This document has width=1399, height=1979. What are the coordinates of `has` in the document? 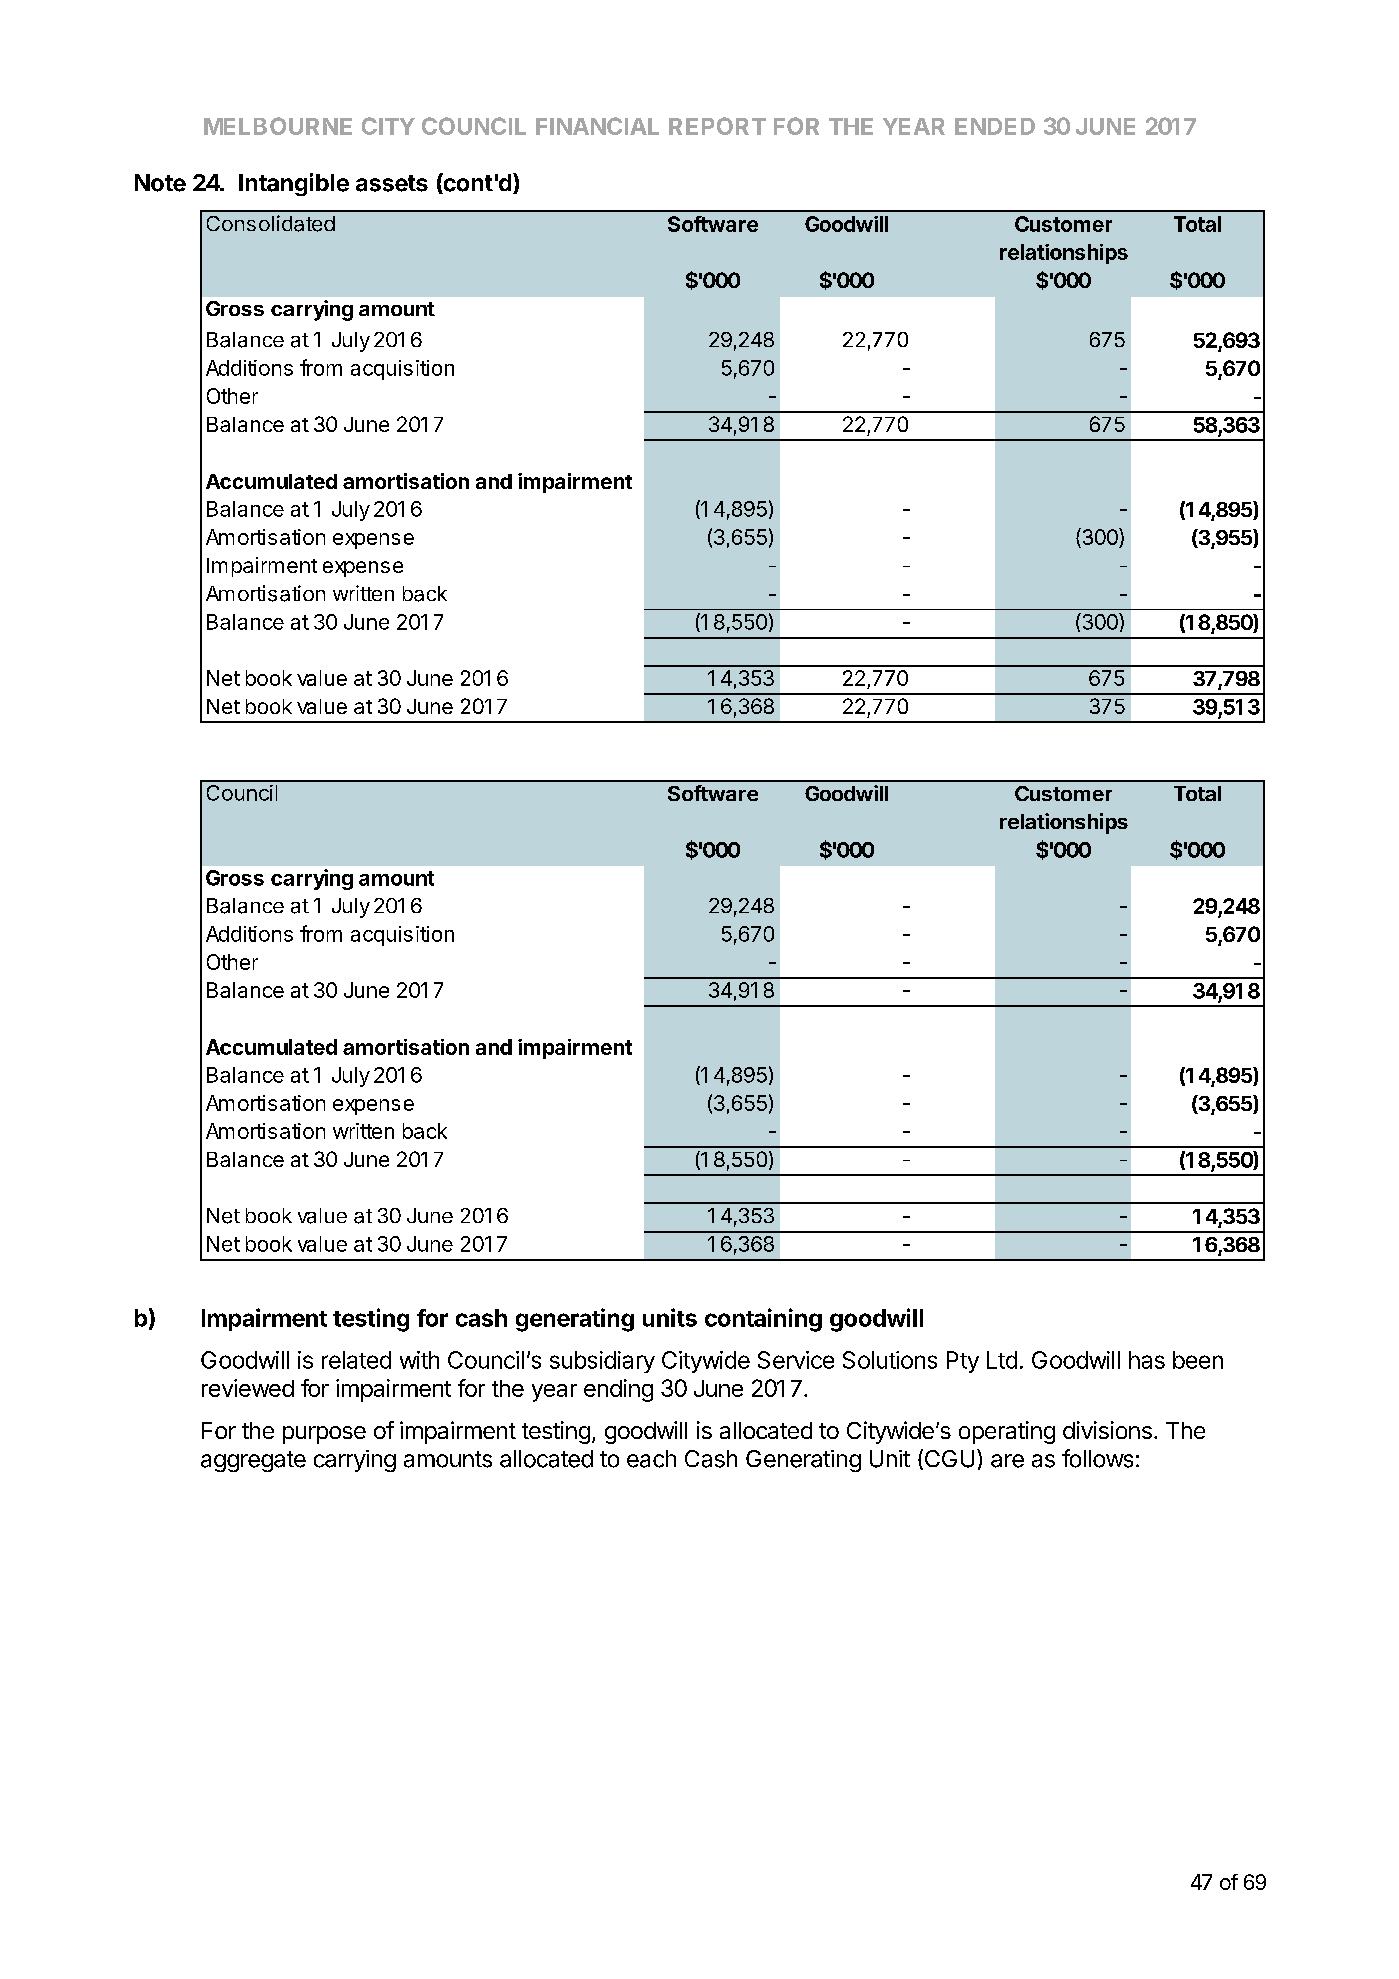 It's located at (1147, 1360).
